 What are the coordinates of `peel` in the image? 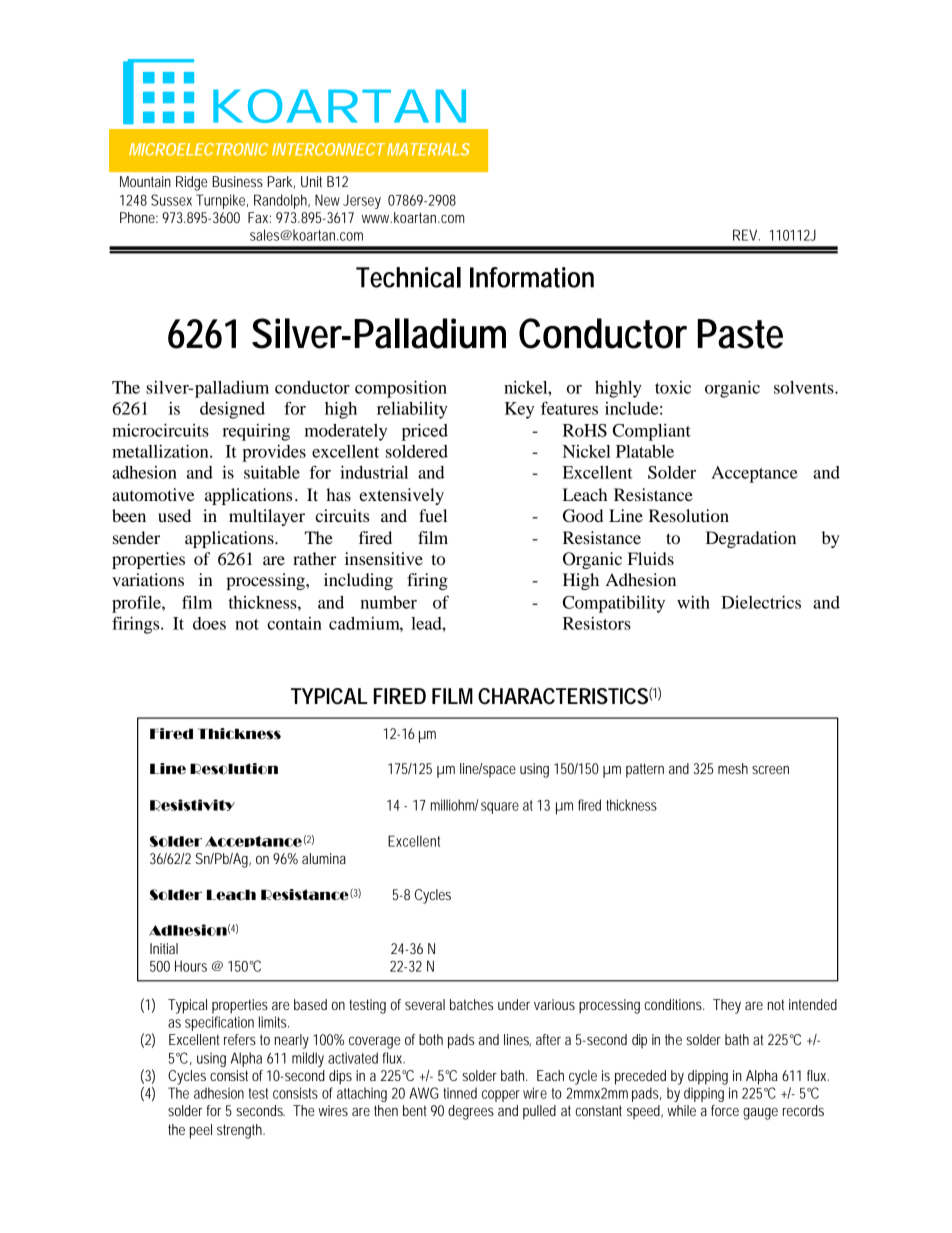 It's located at (201, 1131).
